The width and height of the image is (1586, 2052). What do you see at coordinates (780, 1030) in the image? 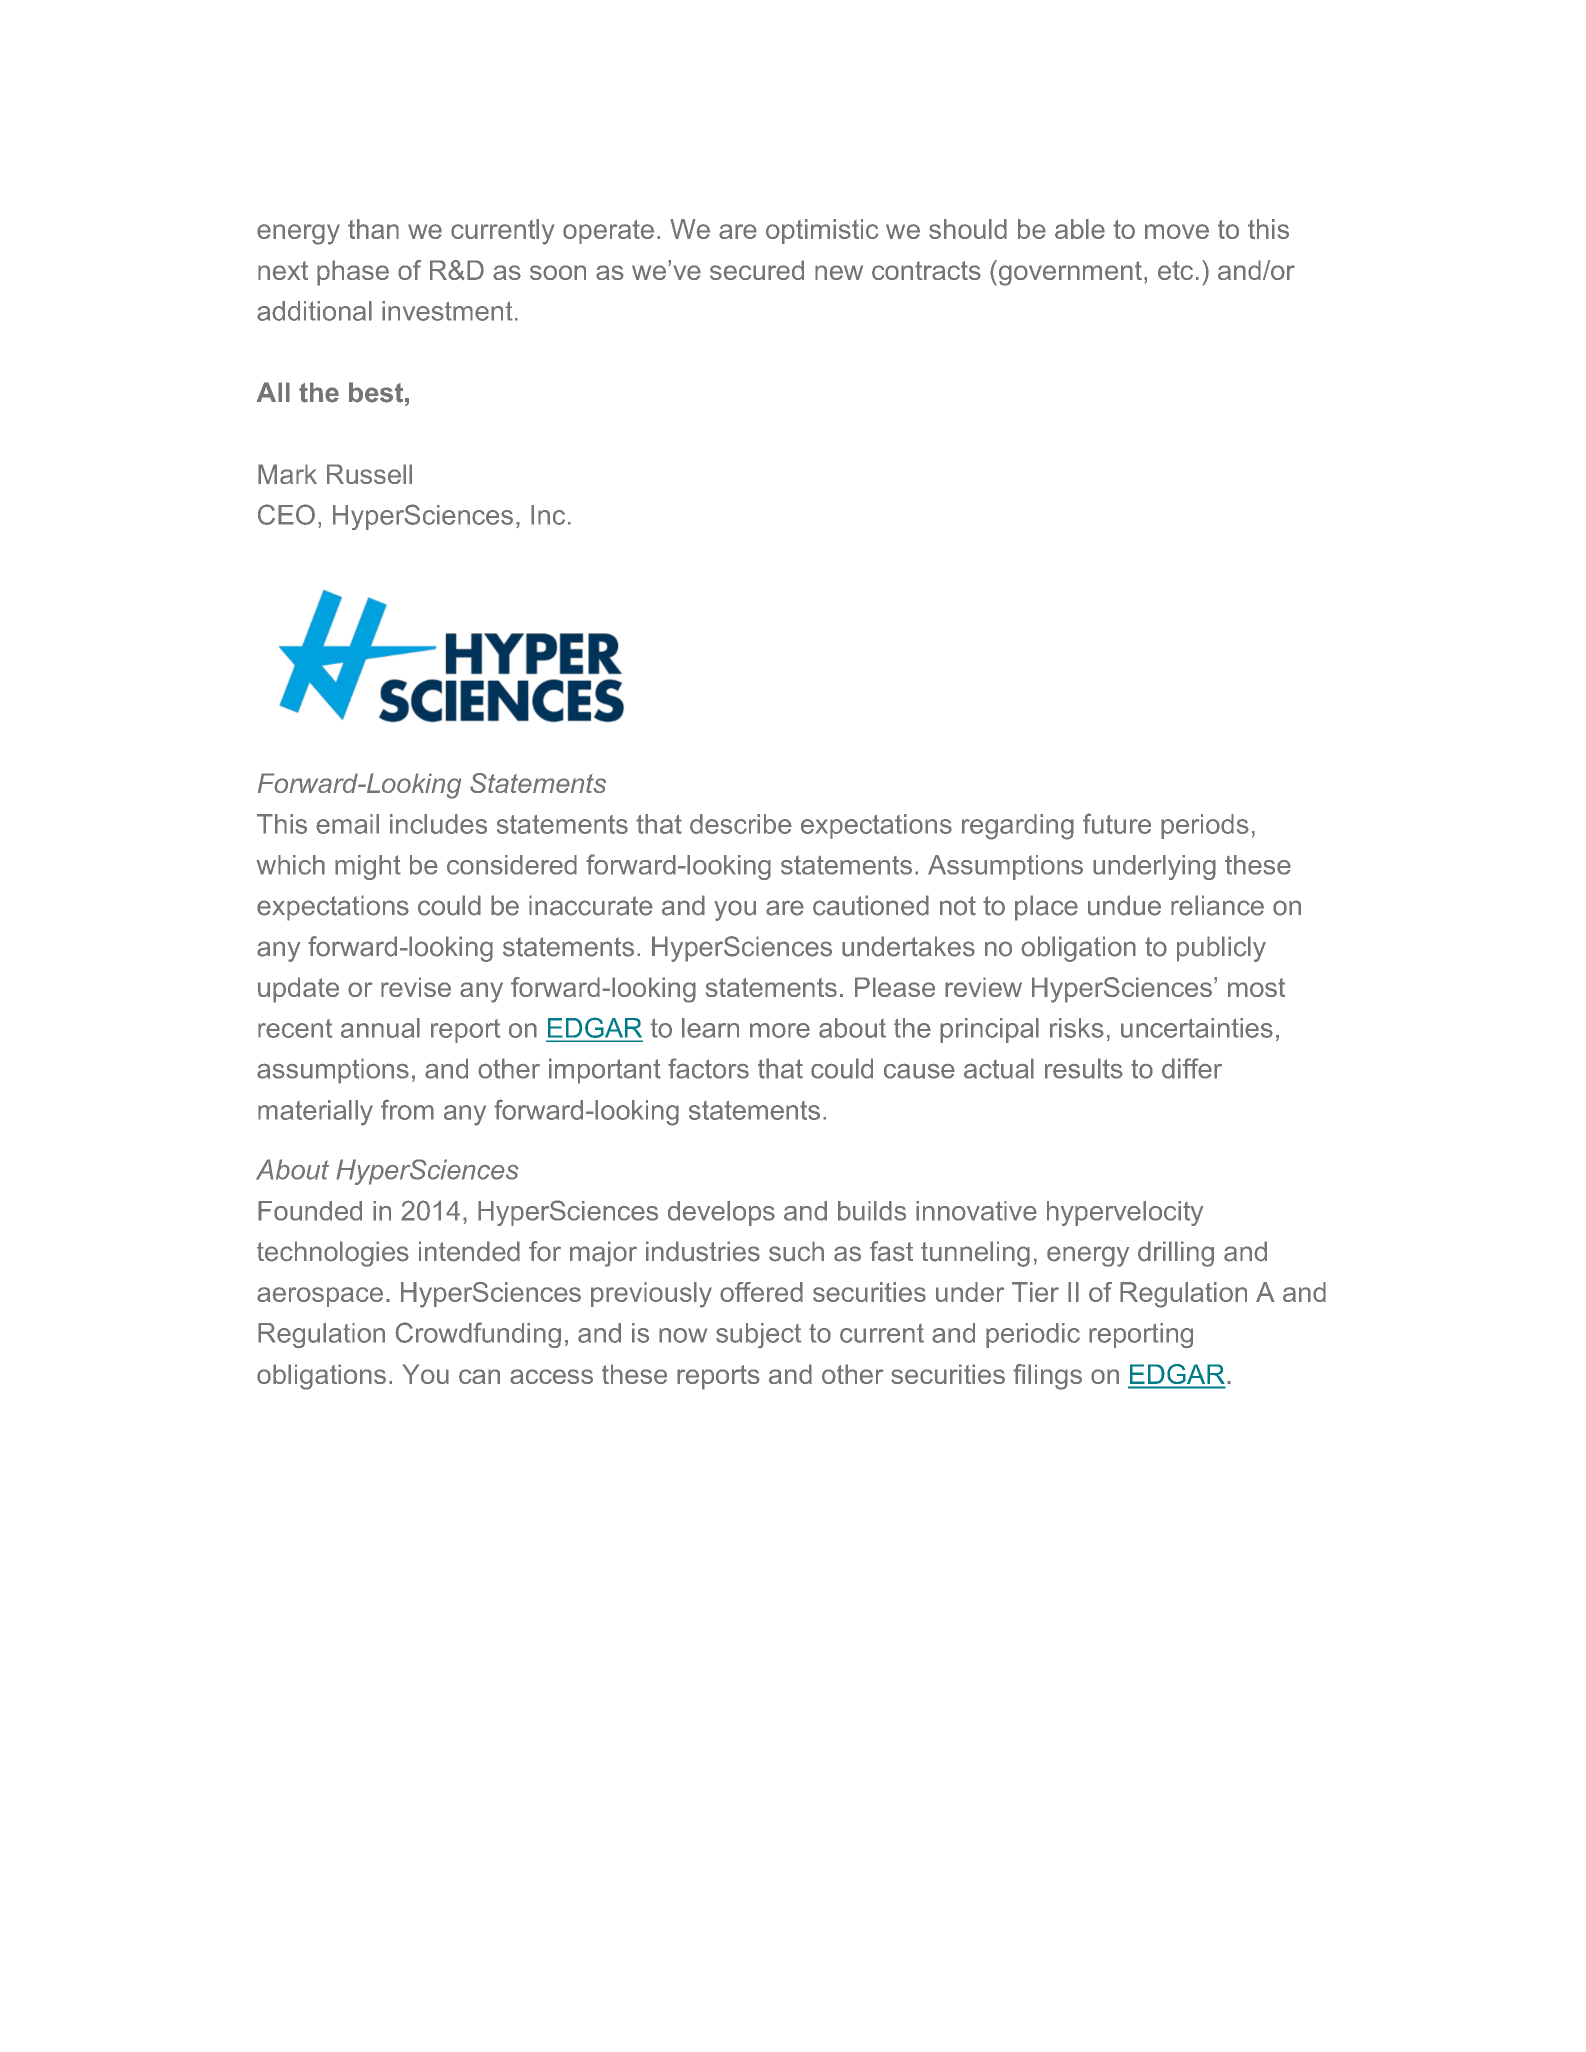
I see `more` at bounding box center [780, 1030].
